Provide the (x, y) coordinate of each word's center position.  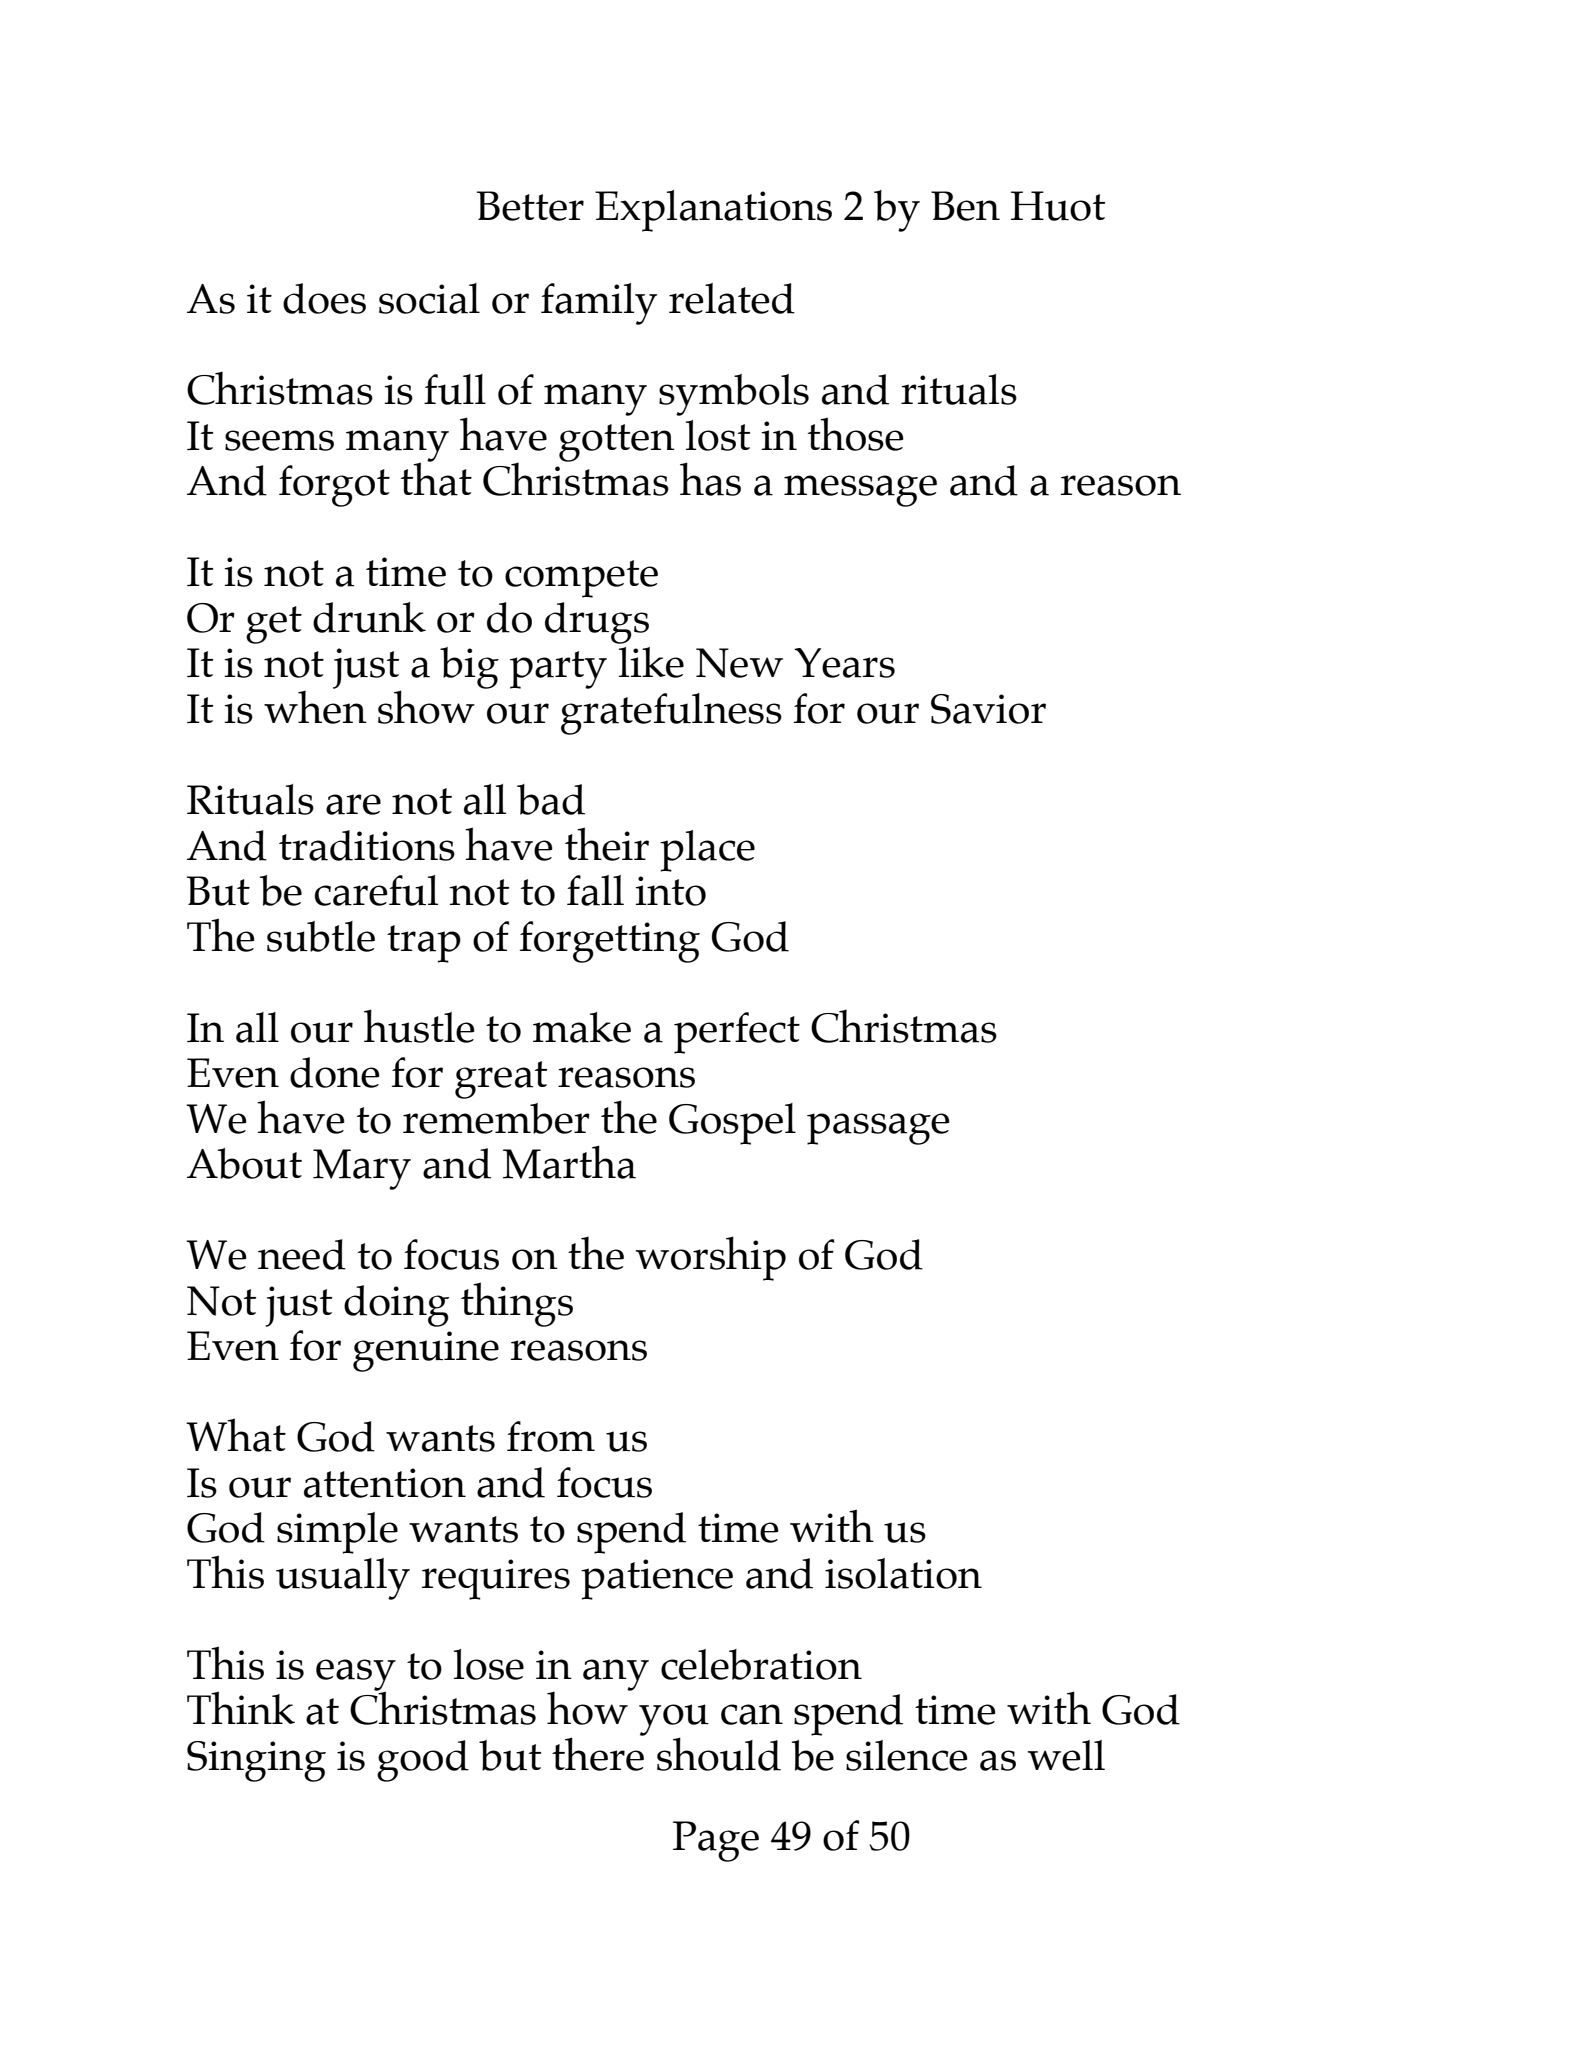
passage (878, 1129)
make (582, 1027)
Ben (965, 206)
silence (907, 1755)
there (598, 1753)
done (335, 1072)
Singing (256, 1761)
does (324, 298)
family (599, 304)
